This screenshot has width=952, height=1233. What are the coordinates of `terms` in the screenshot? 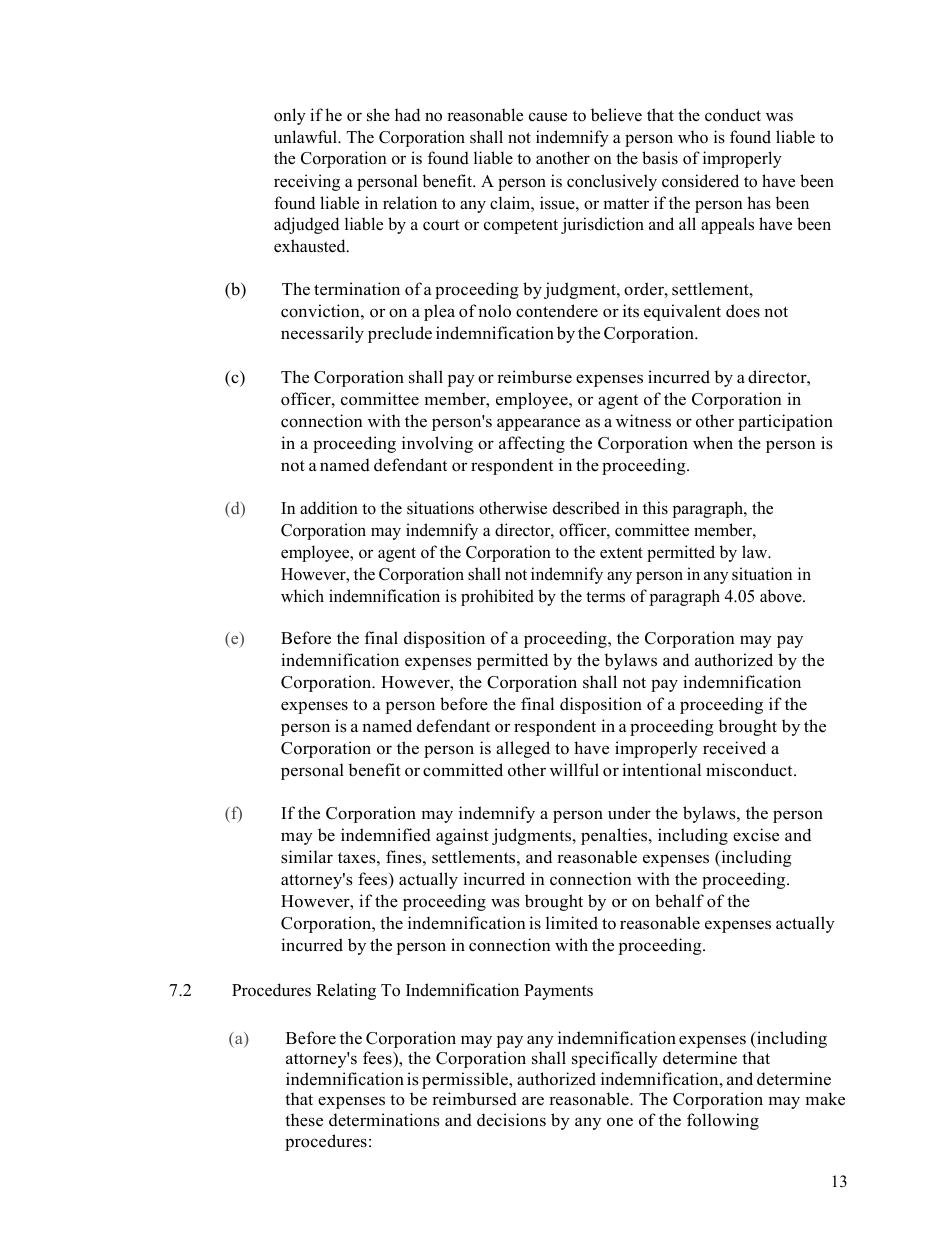 It's located at (605, 597).
